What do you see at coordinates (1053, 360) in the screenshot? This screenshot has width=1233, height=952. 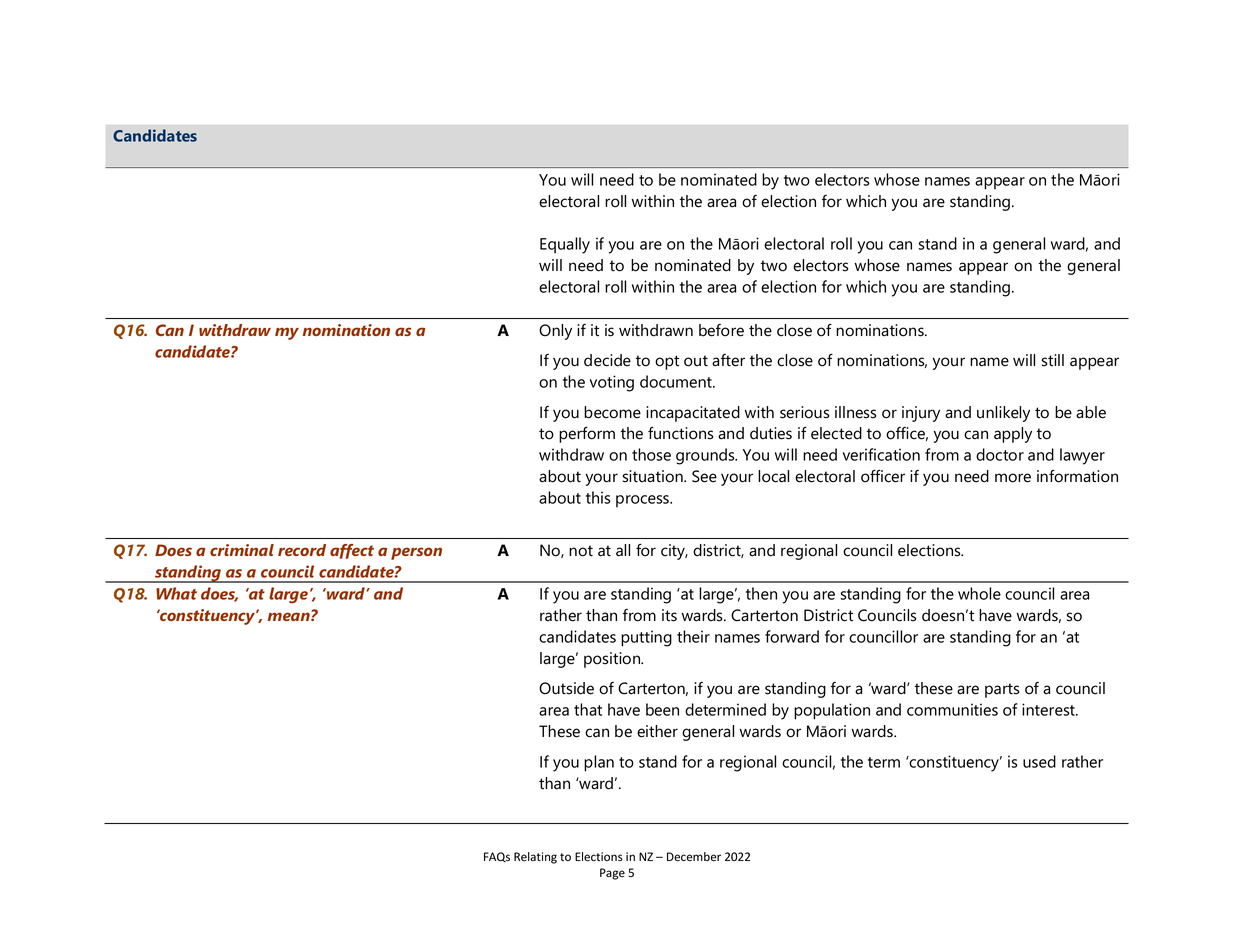 I see `still` at bounding box center [1053, 360].
